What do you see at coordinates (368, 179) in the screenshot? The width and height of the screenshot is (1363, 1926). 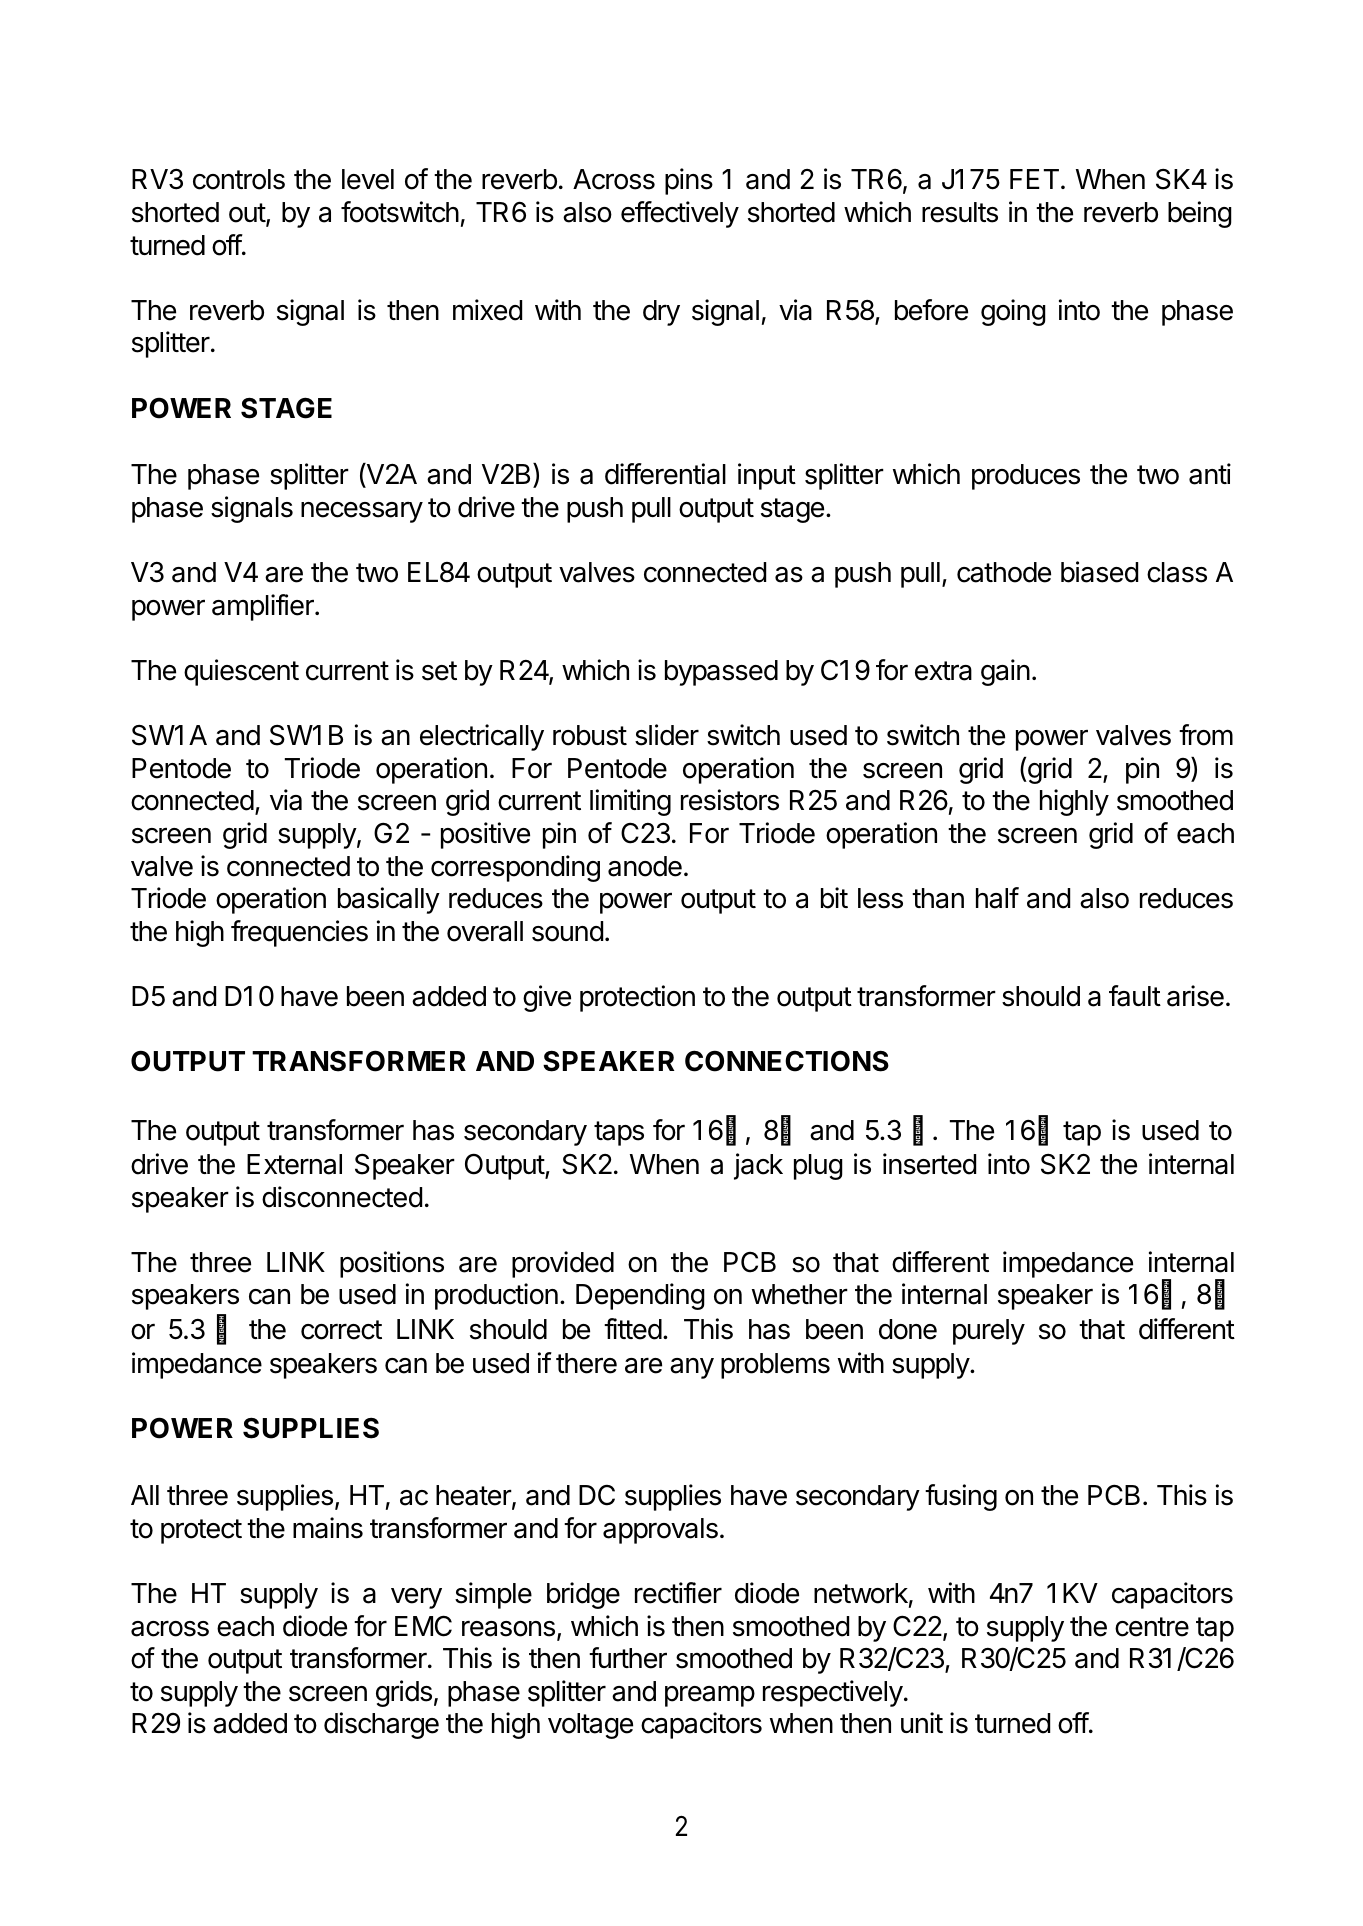 I see `level` at bounding box center [368, 179].
